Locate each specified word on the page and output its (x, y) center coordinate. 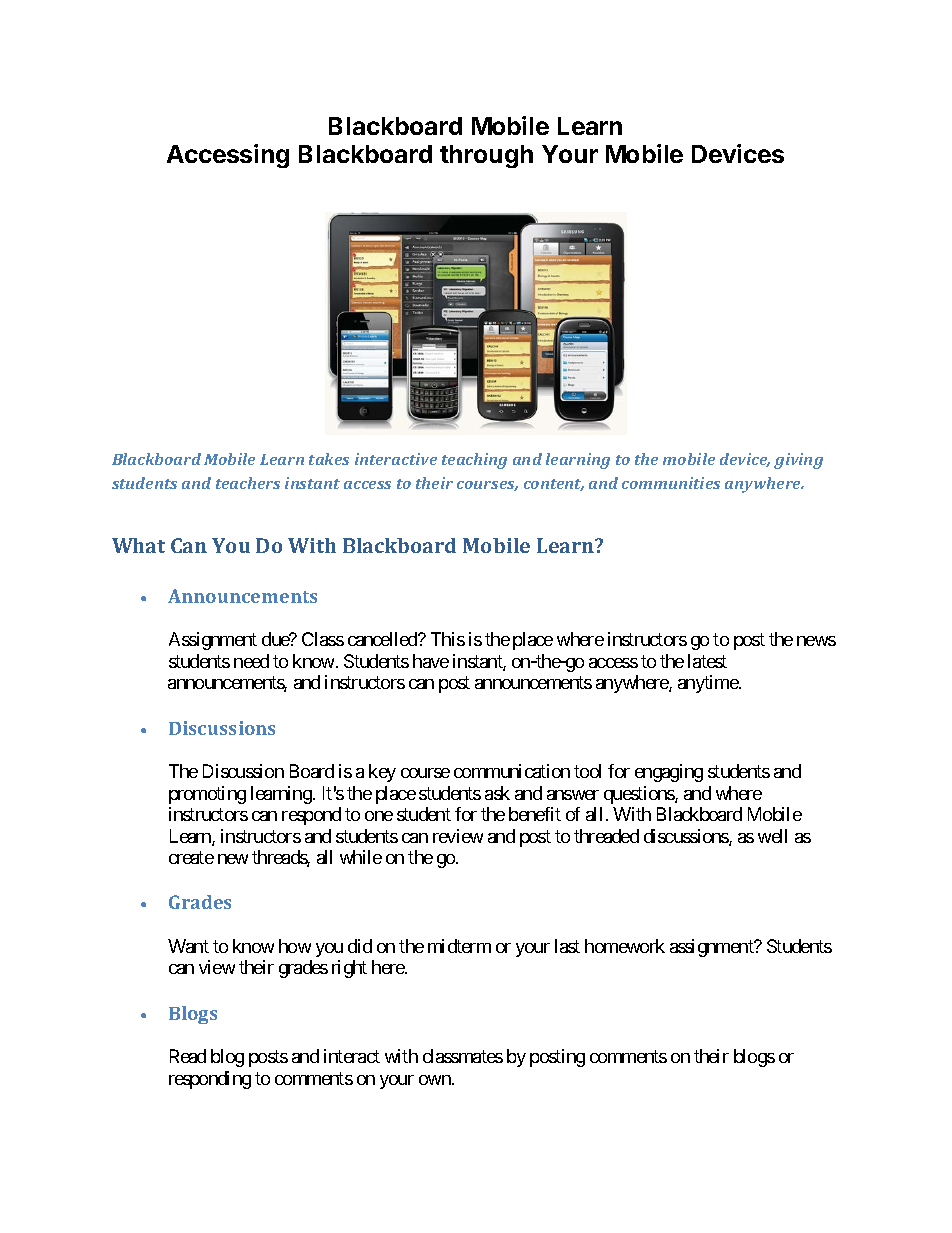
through (486, 156)
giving (798, 461)
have (431, 661)
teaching (474, 461)
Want (188, 946)
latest (707, 661)
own (436, 1080)
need (251, 661)
